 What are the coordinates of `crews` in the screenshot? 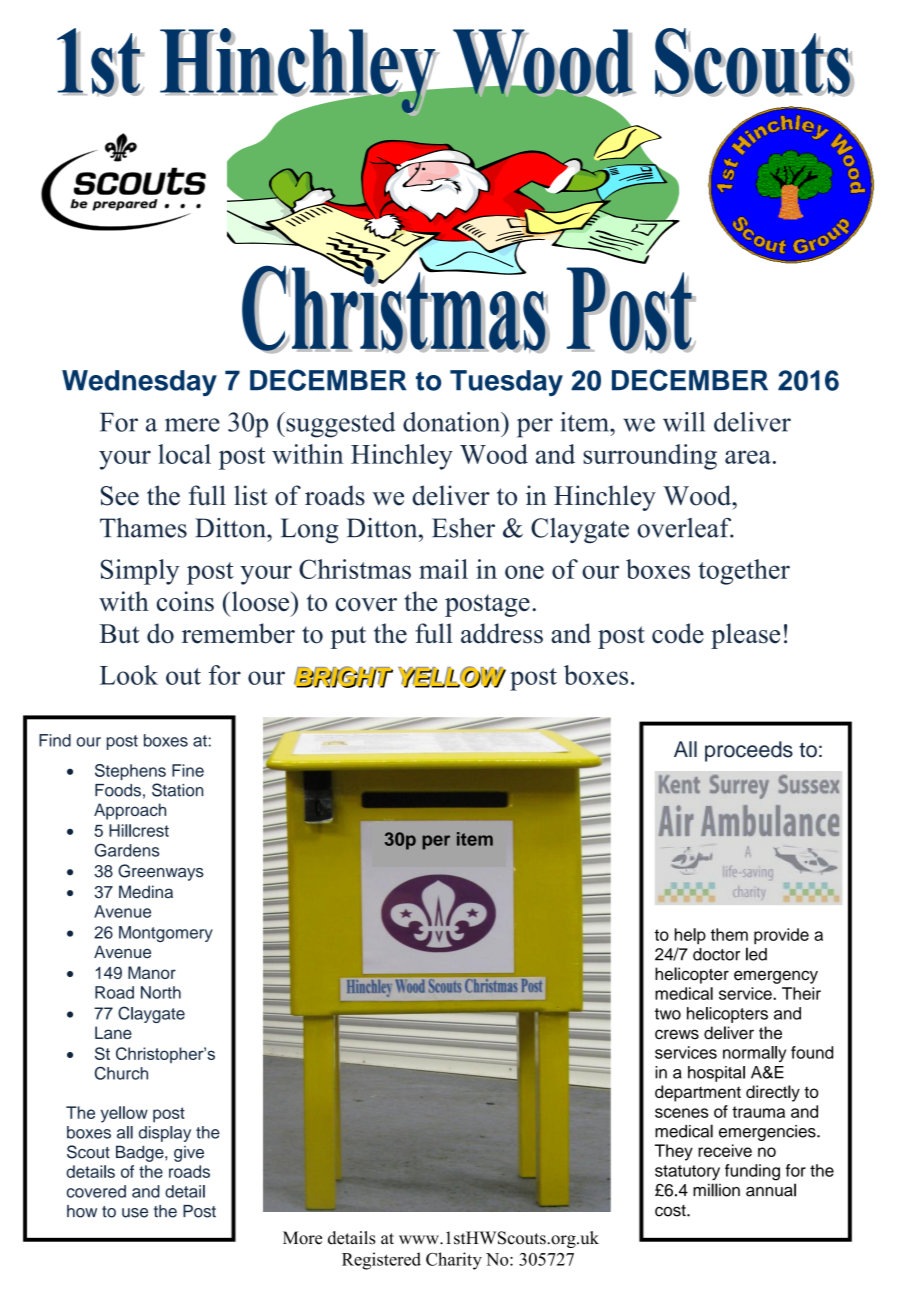 It's located at (677, 1034).
